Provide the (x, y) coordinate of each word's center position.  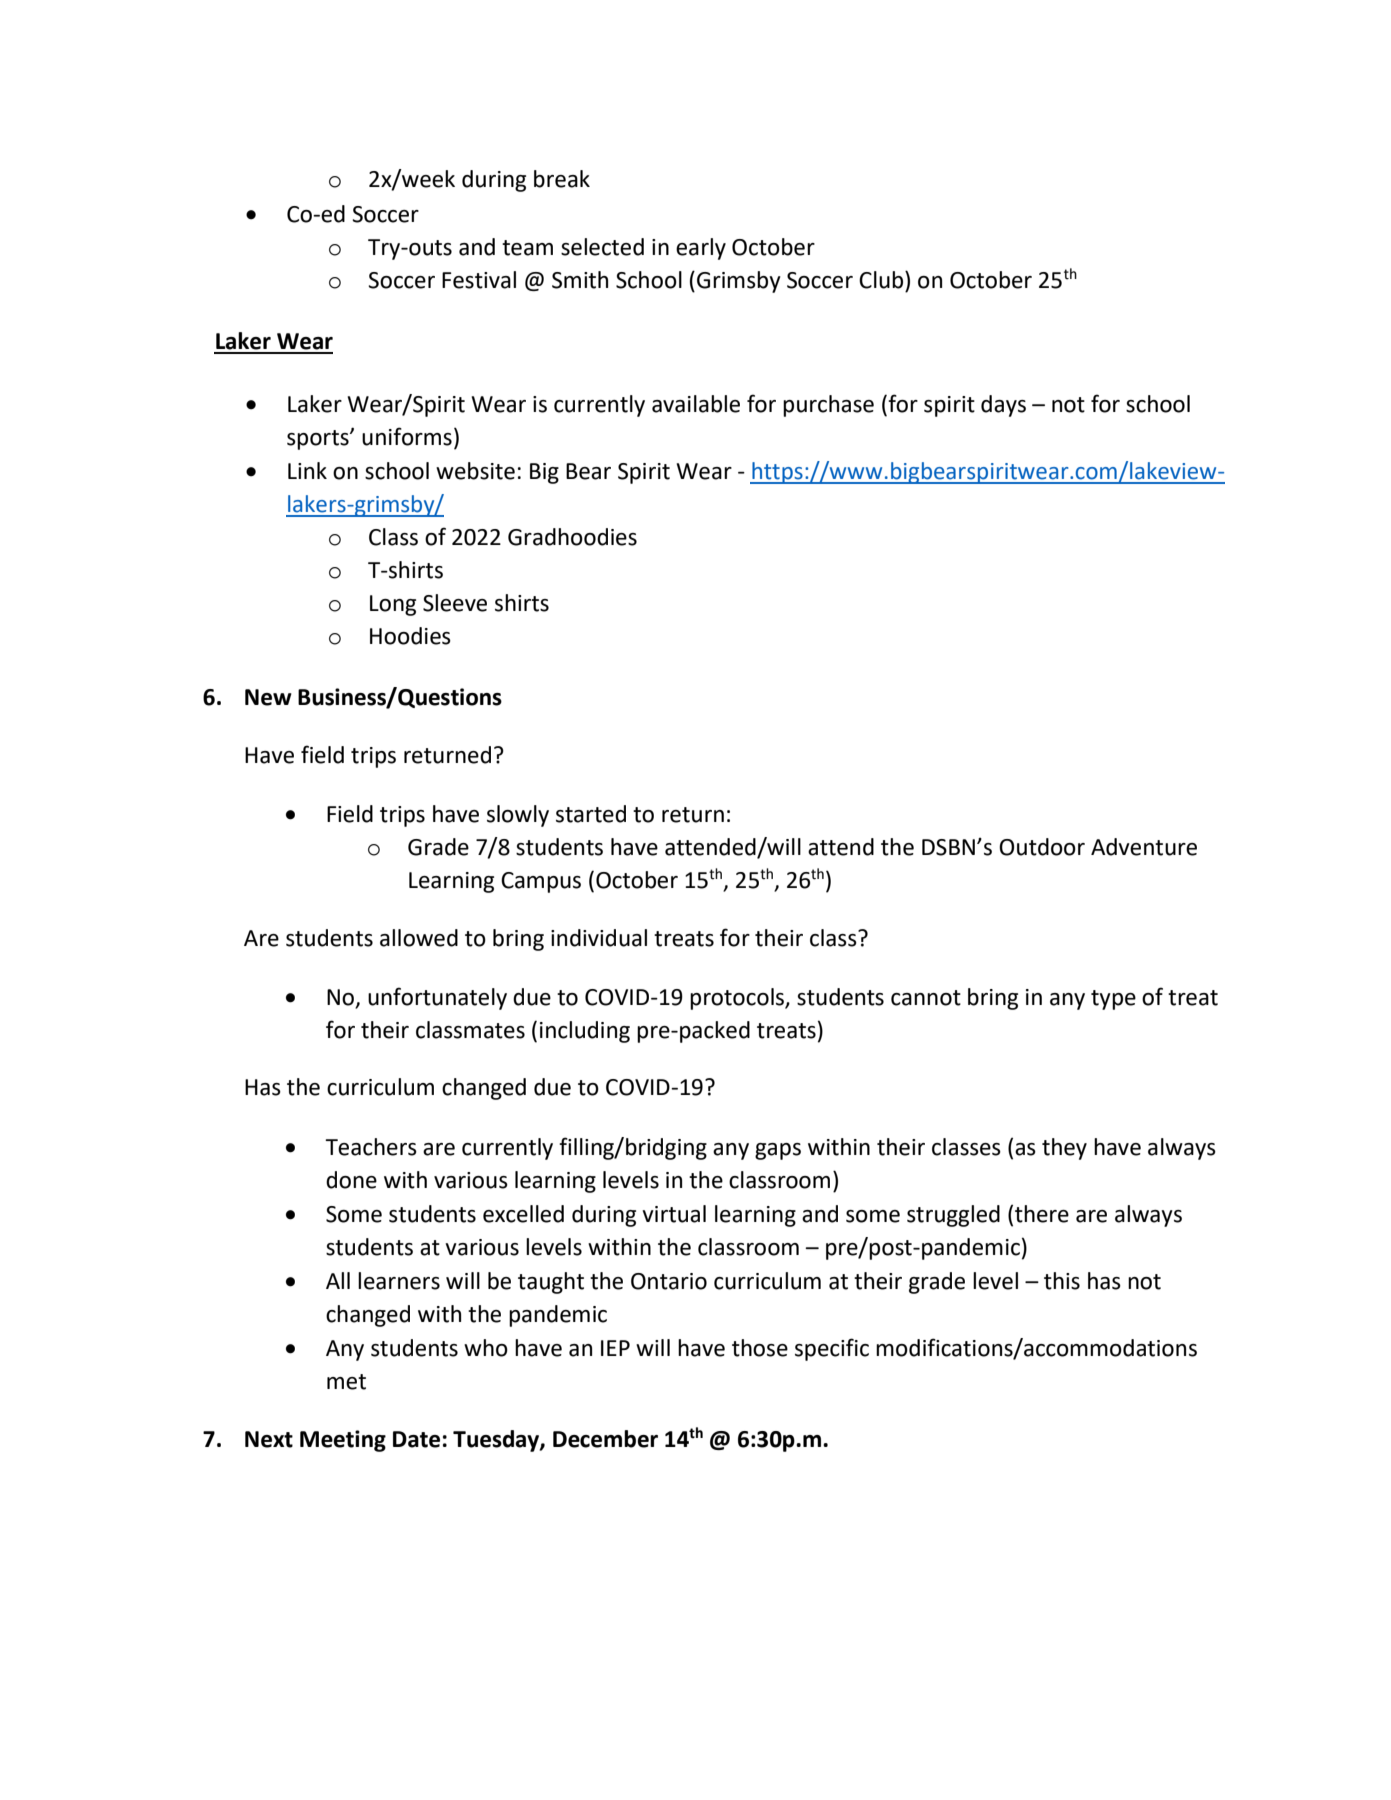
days (1003, 406)
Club (882, 280)
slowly (518, 816)
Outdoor (1042, 847)
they (1064, 1149)
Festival (479, 280)
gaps (778, 1151)
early (701, 249)
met (346, 1382)
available (696, 404)
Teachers (371, 1147)
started (591, 814)
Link (307, 470)
